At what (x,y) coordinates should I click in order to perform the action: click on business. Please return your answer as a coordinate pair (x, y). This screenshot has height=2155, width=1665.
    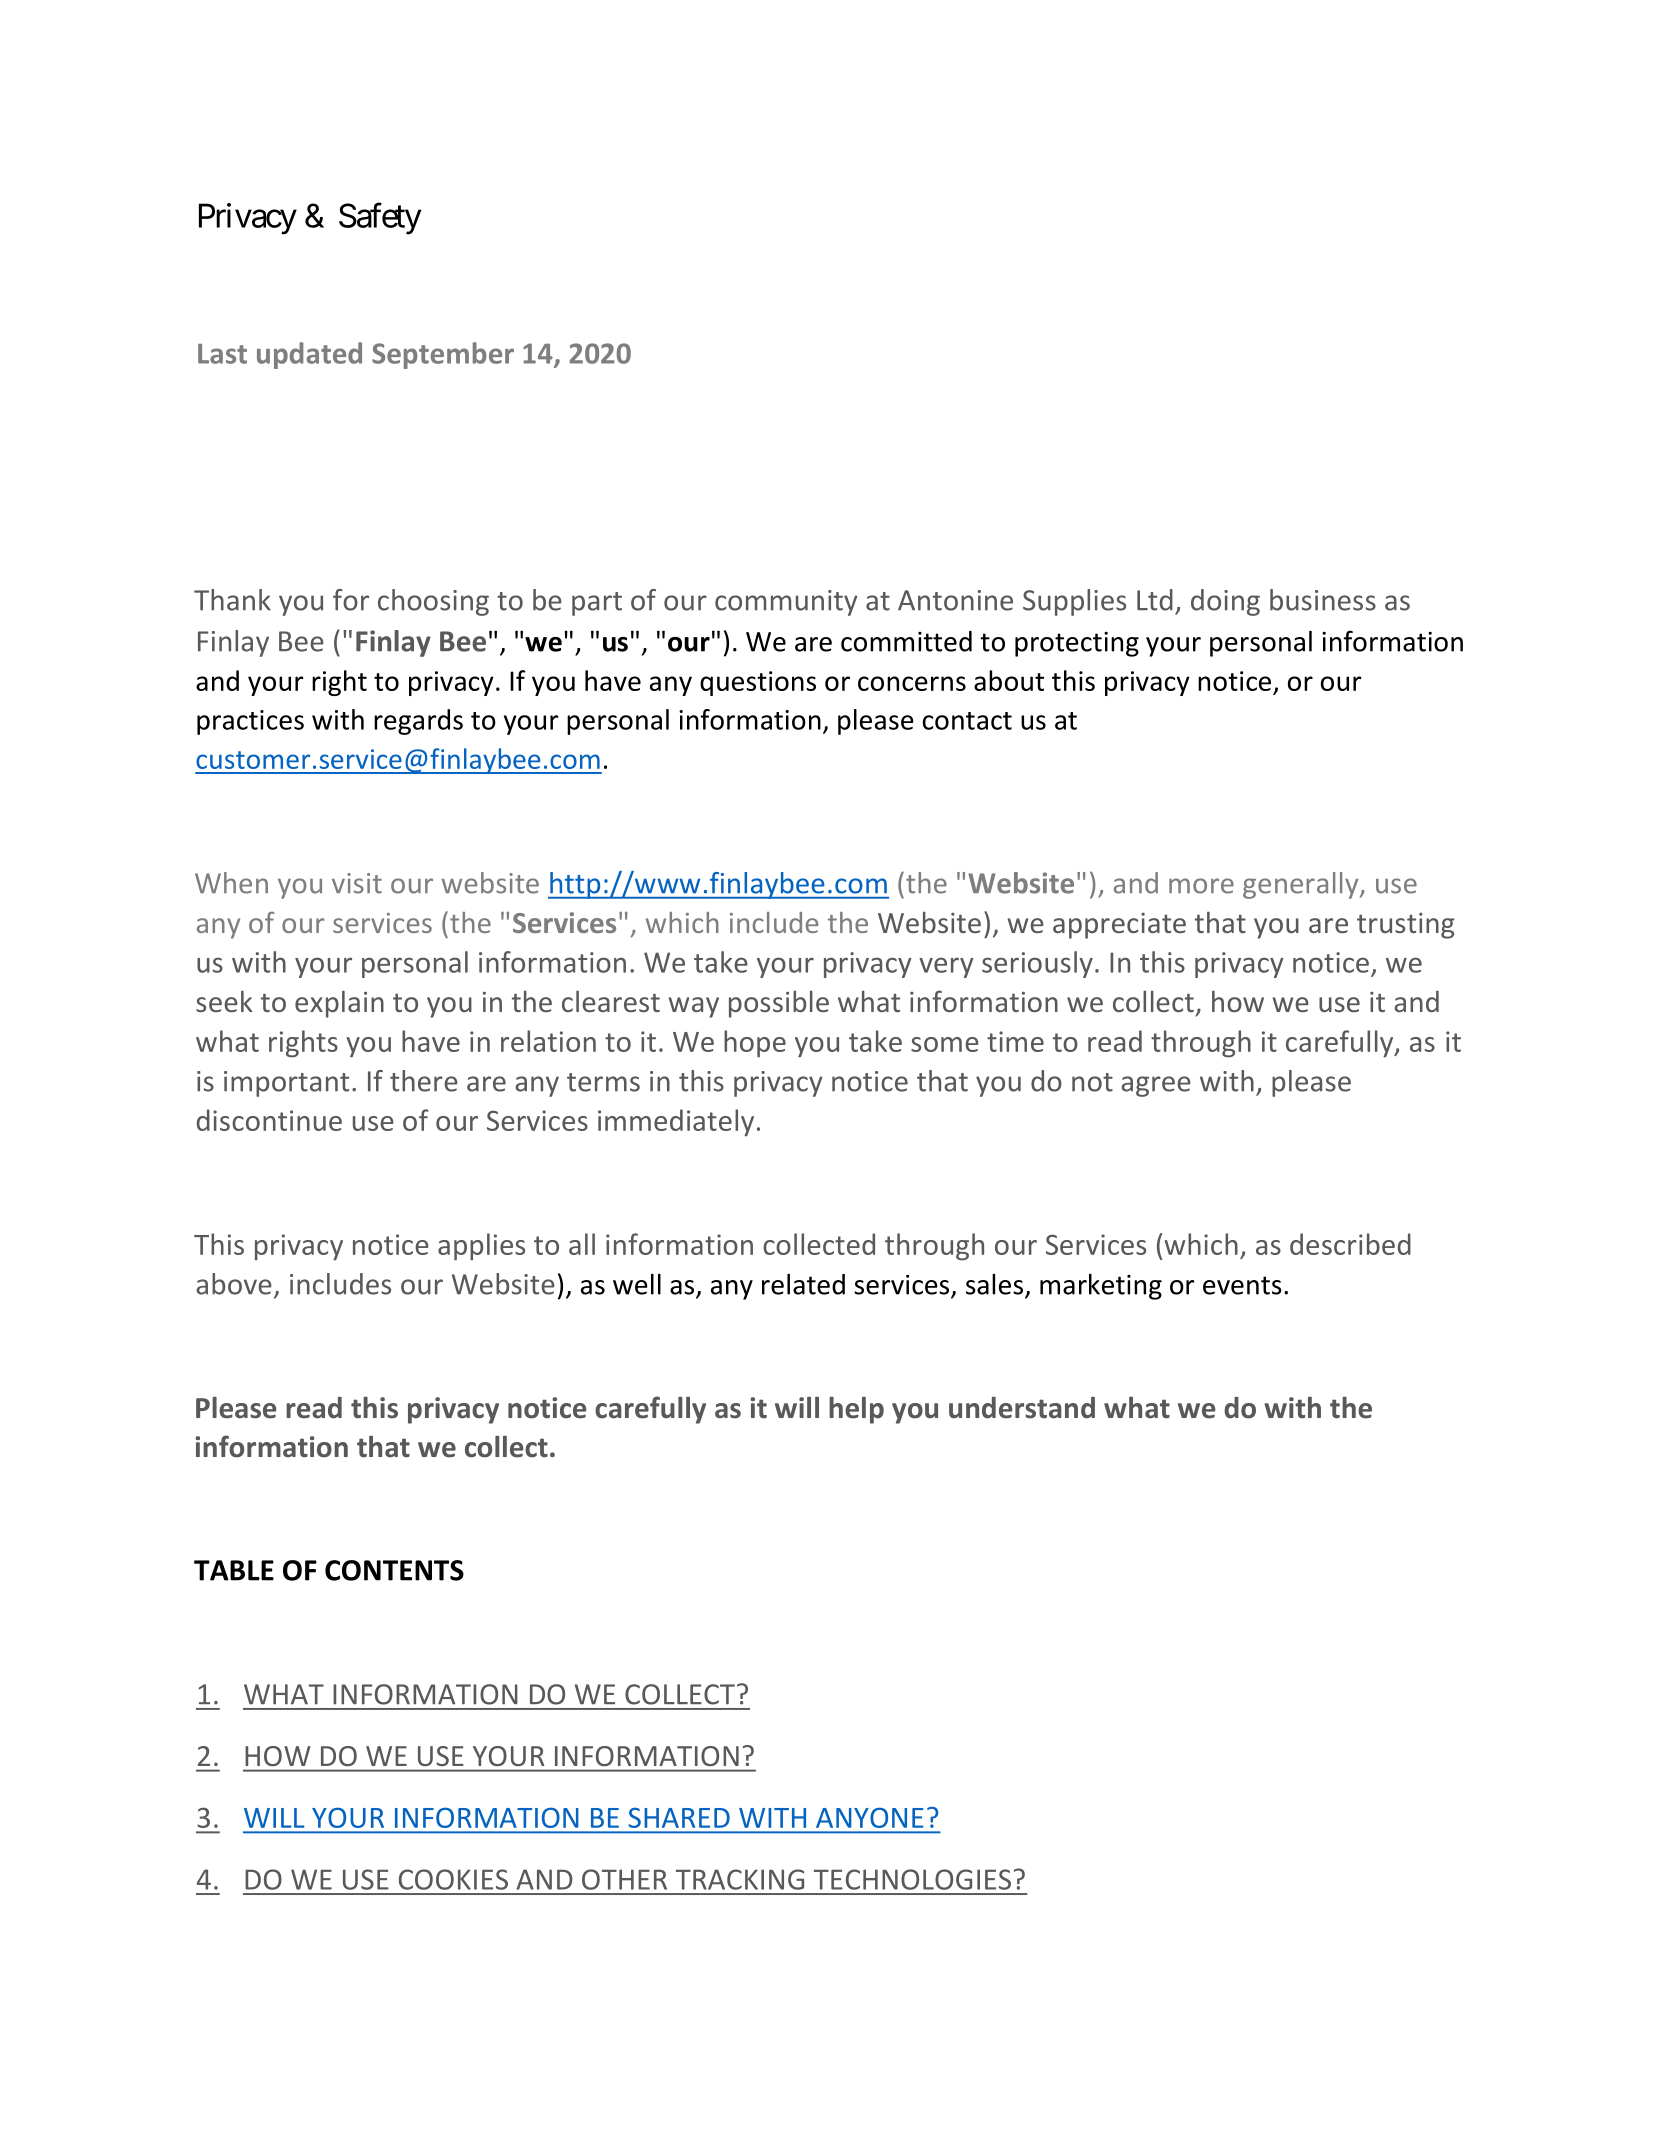
    Looking at the image, I should click on (1323, 600).
